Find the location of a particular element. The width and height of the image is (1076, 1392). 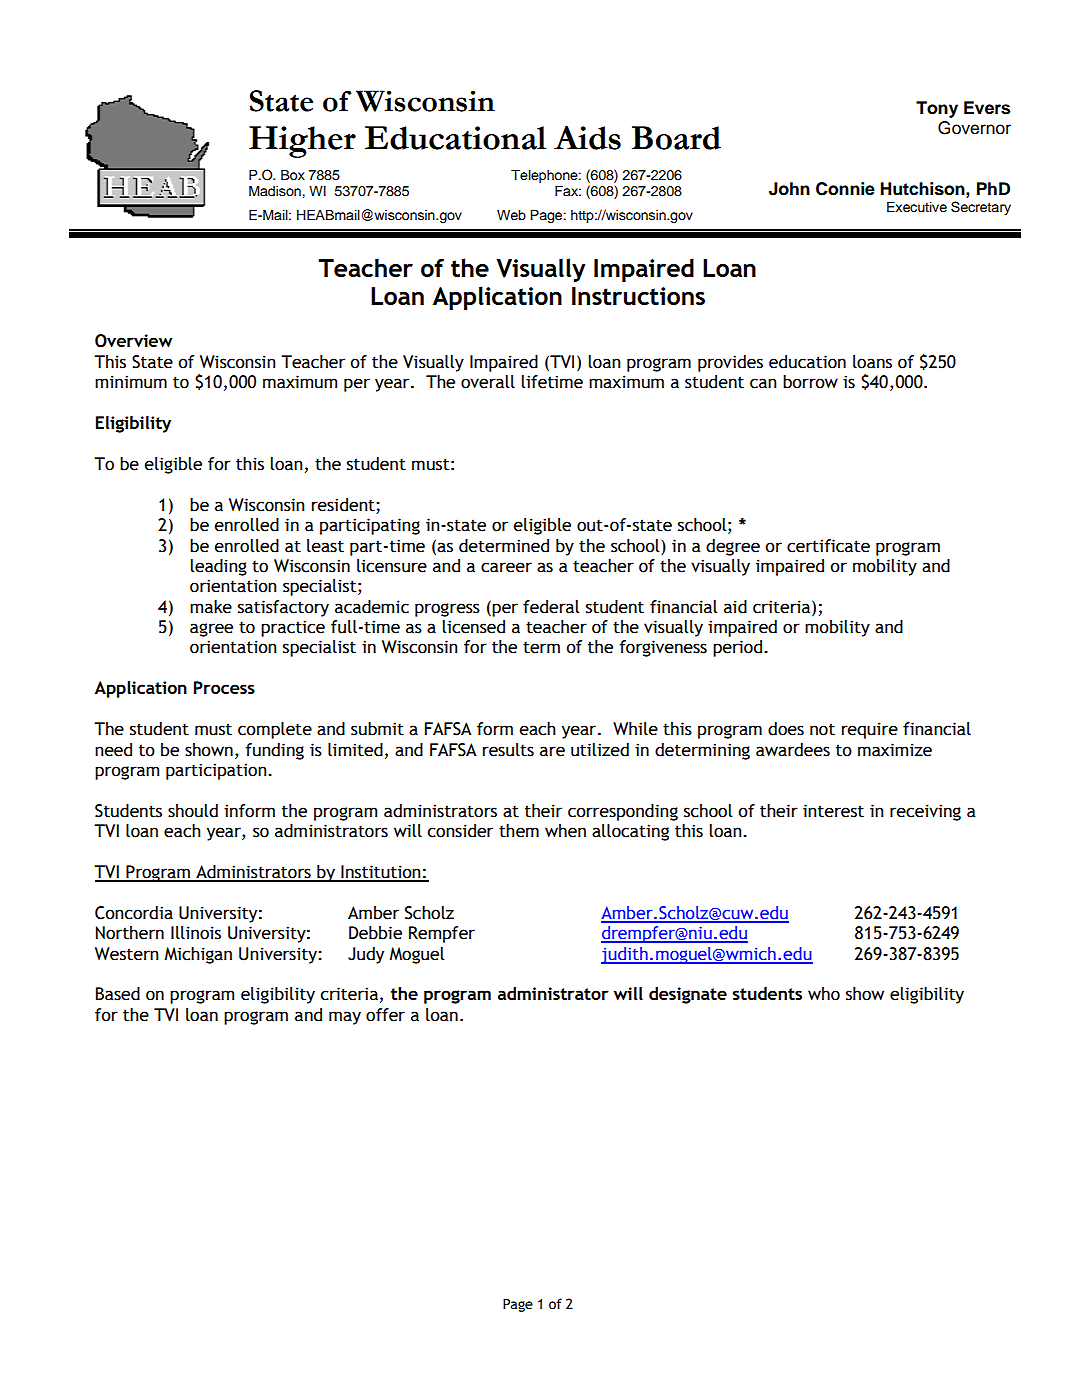

Tony is located at coordinates (937, 109).
